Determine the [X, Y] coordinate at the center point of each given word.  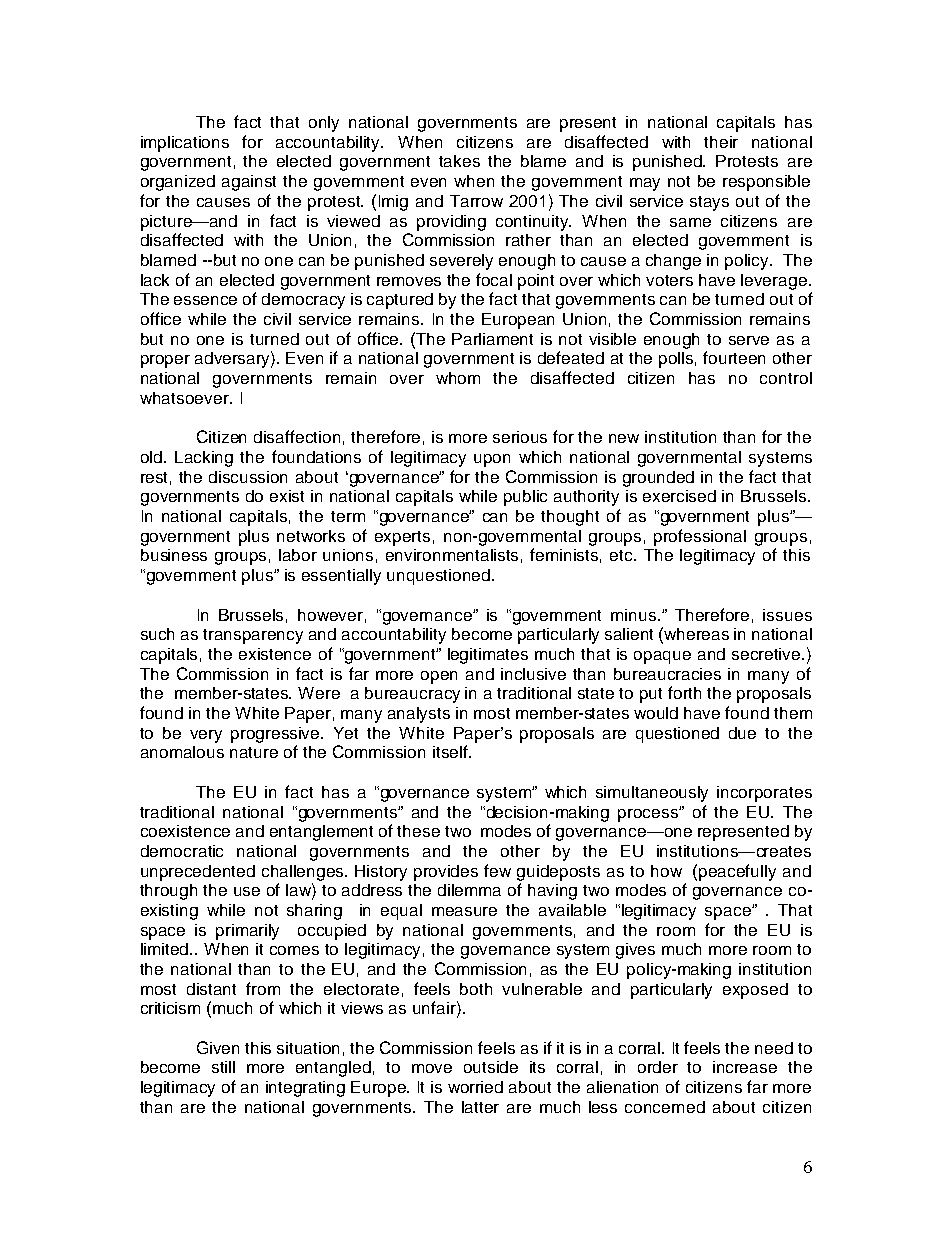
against [249, 183]
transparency [253, 636]
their [721, 142]
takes [459, 161]
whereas [696, 634]
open [439, 677]
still [223, 1067]
